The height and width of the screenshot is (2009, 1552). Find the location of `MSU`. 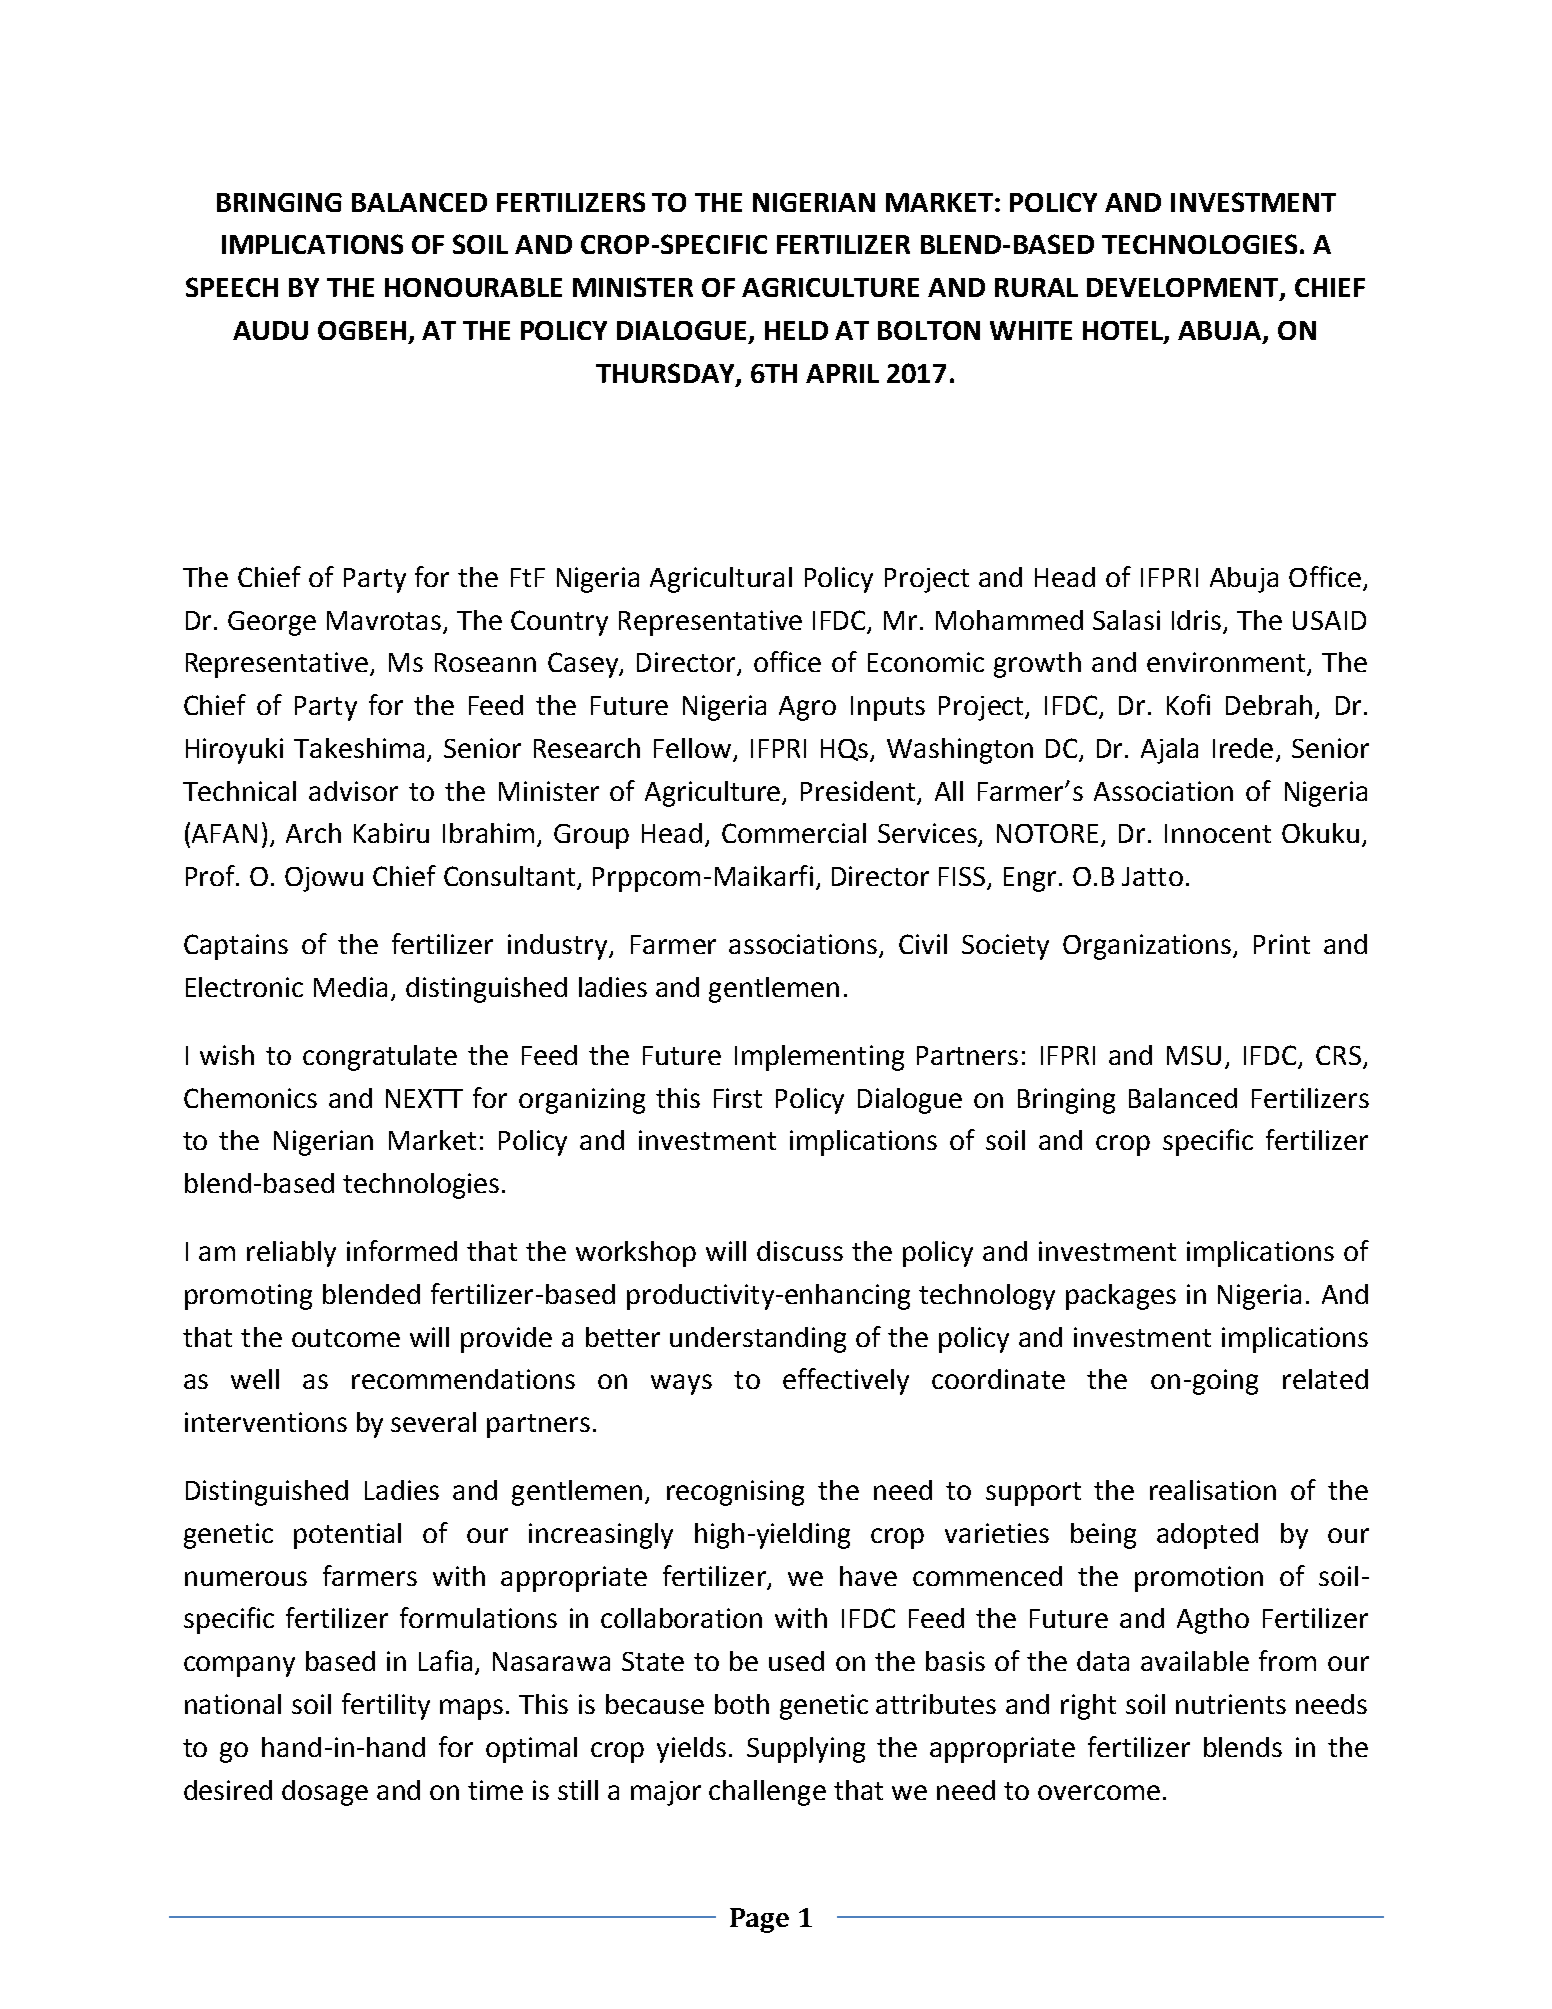

MSU is located at coordinates (1194, 1055).
